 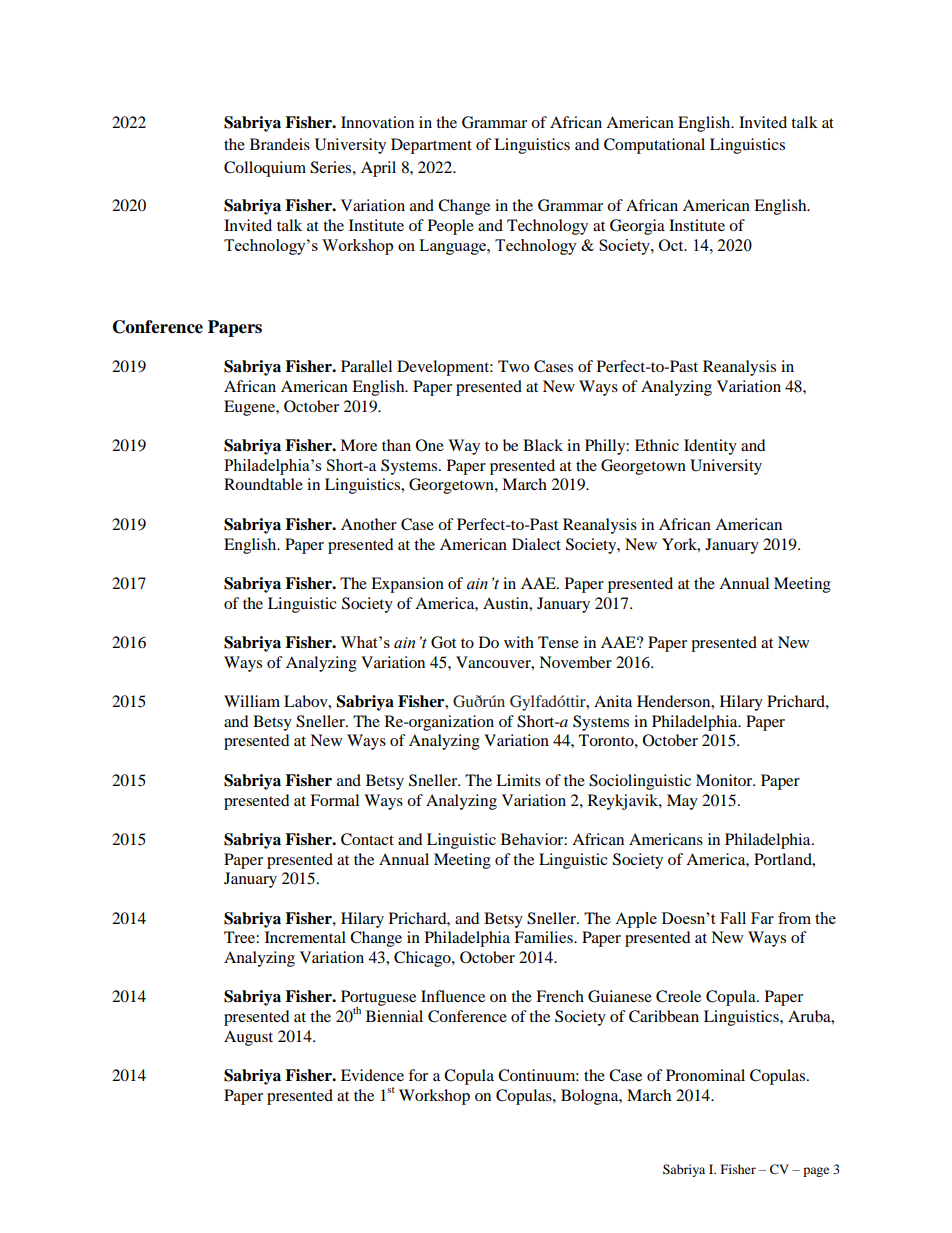 What do you see at coordinates (431, 146) in the page?
I see `Department` at bounding box center [431, 146].
